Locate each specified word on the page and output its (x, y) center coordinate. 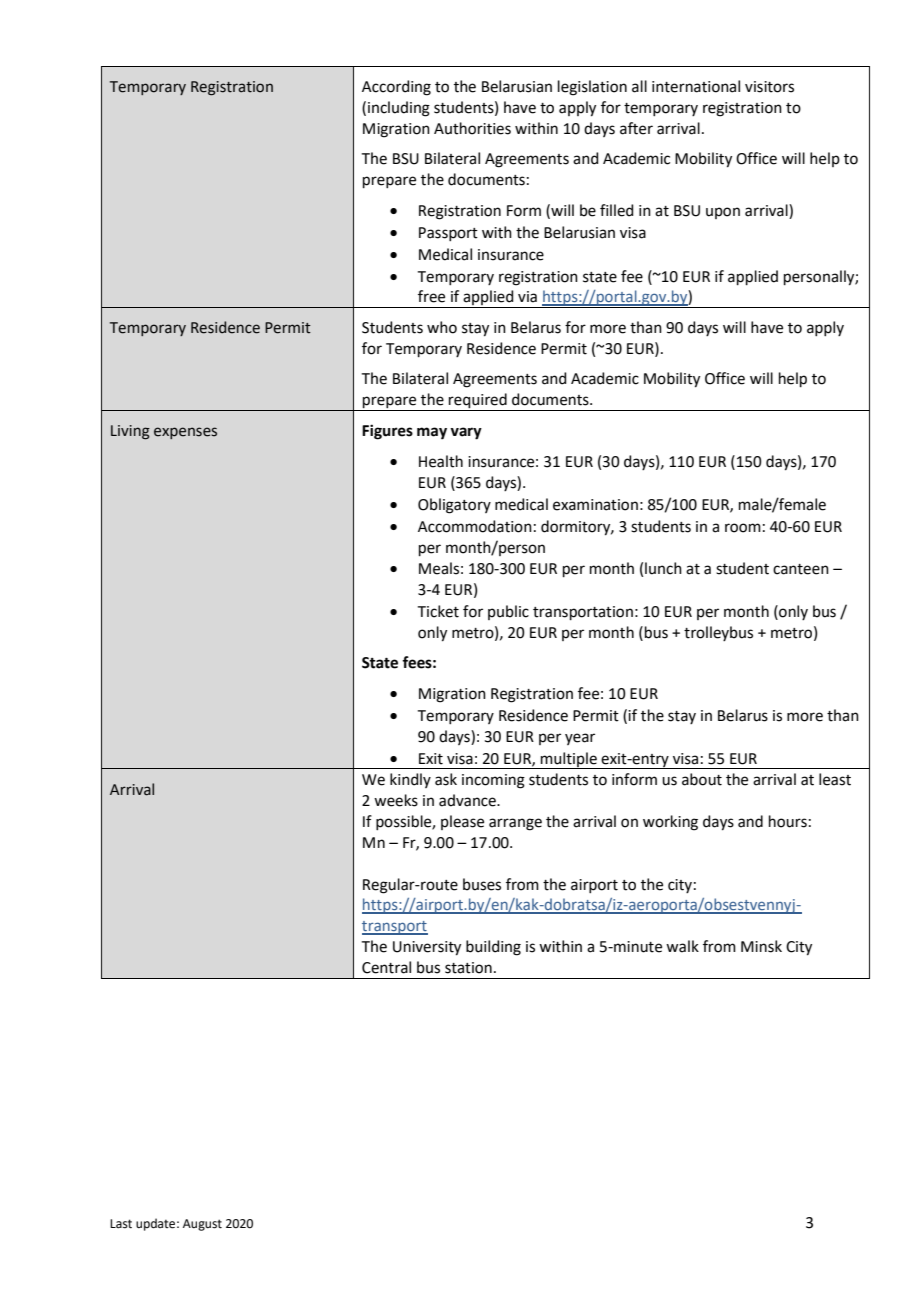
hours (788, 821)
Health (441, 461)
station (468, 968)
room (743, 528)
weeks (396, 800)
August (202, 1225)
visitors (769, 87)
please (462, 822)
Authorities (472, 128)
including (399, 109)
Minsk (761, 946)
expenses (185, 433)
